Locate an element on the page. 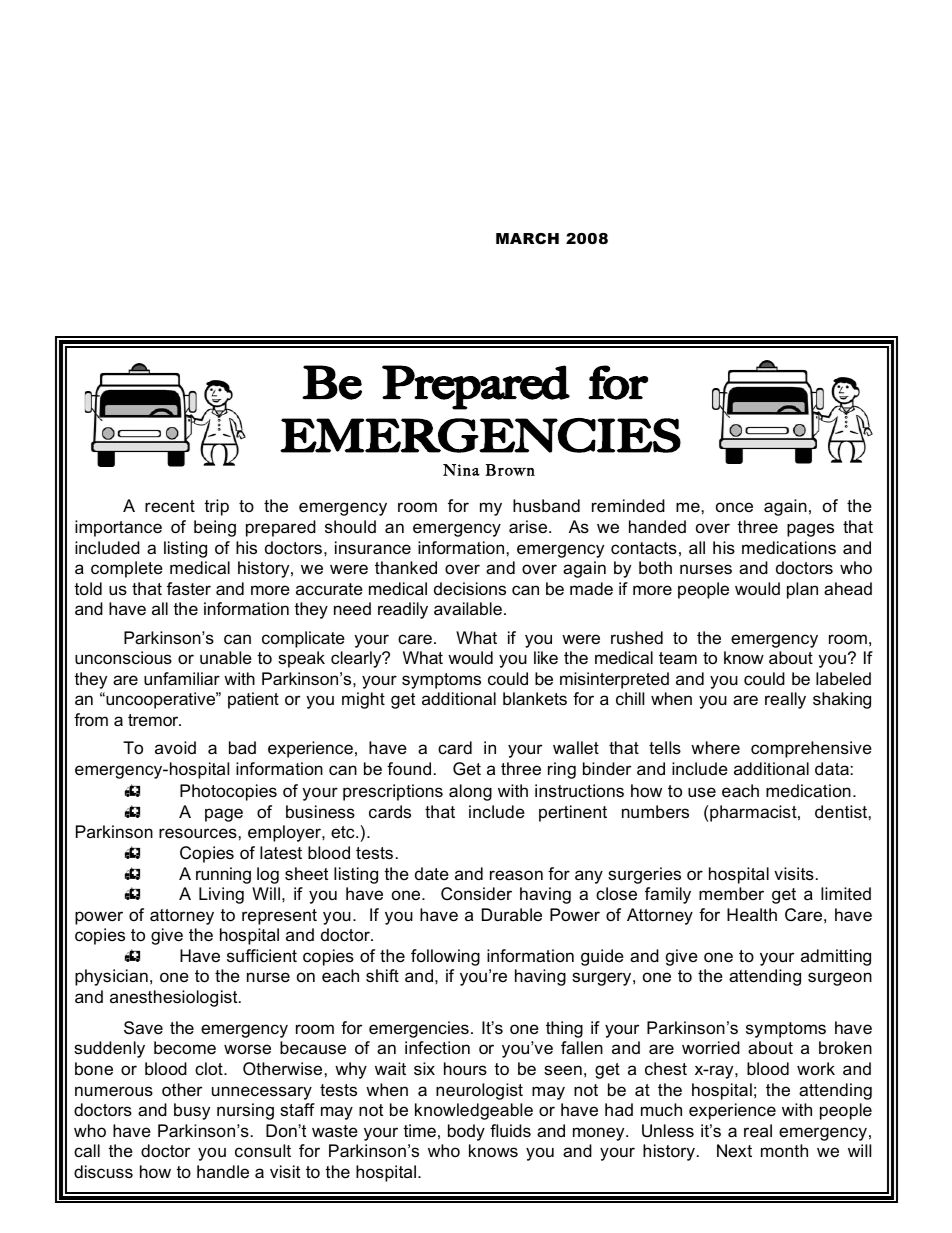 The height and width of the image is (1233, 952). Health is located at coordinates (752, 915).
